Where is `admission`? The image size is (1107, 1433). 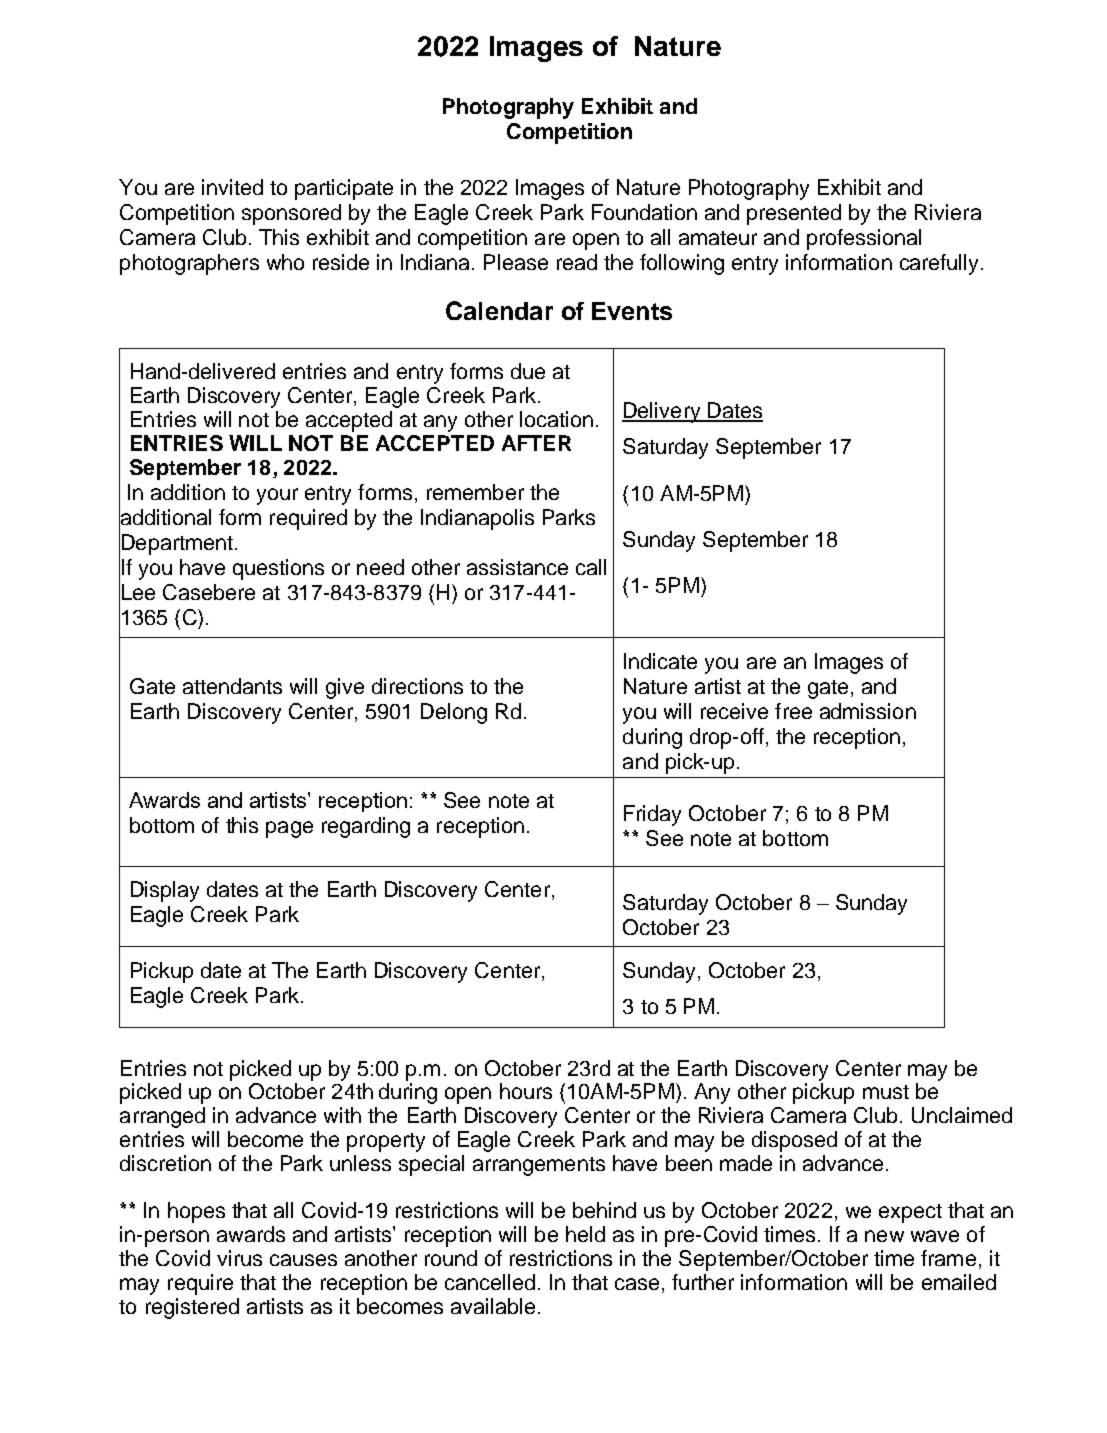 admission is located at coordinates (868, 711).
